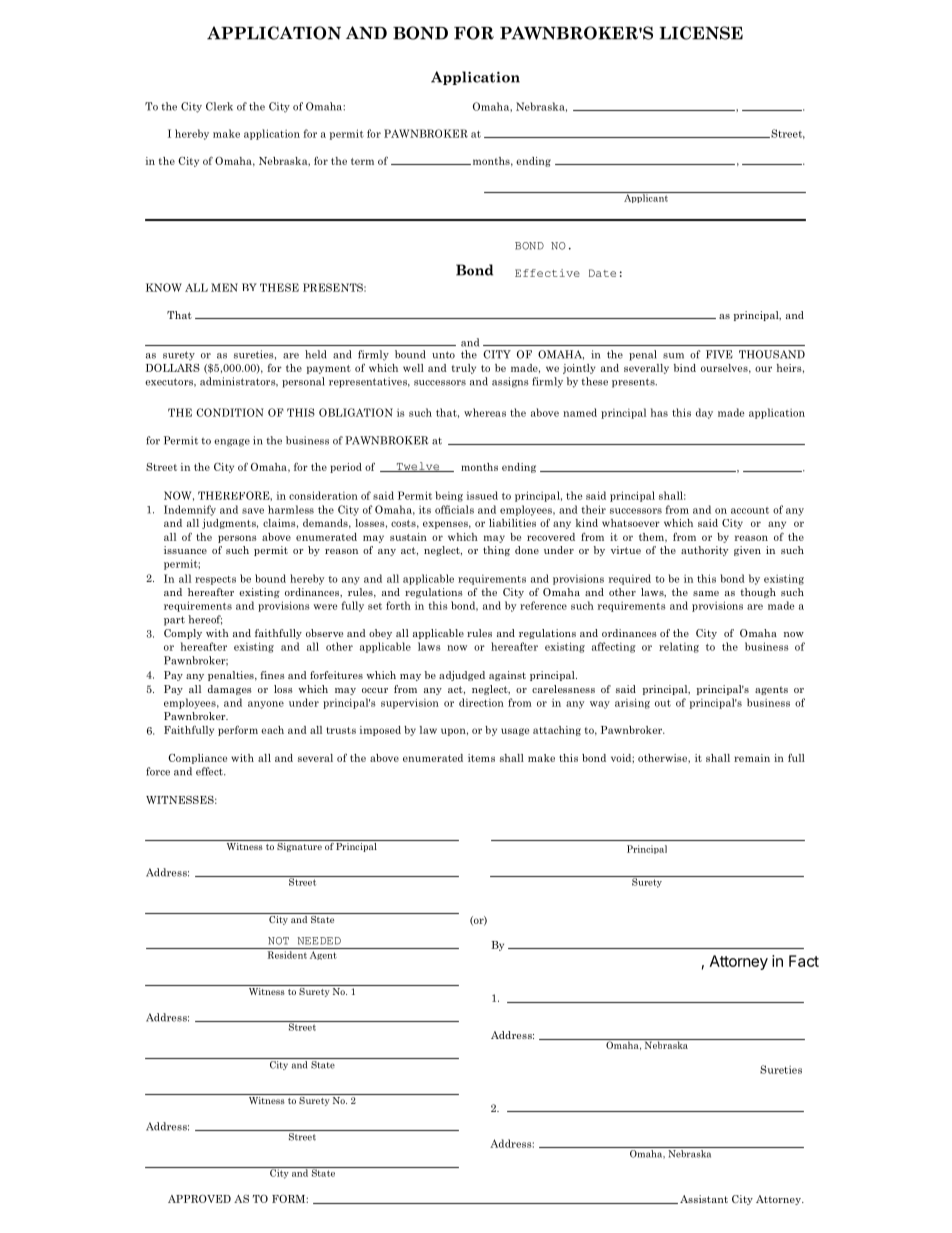 The height and width of the image is (1233, 952). Describe the element at coordinates (362, 161) in the image. I see `term` at that location.
